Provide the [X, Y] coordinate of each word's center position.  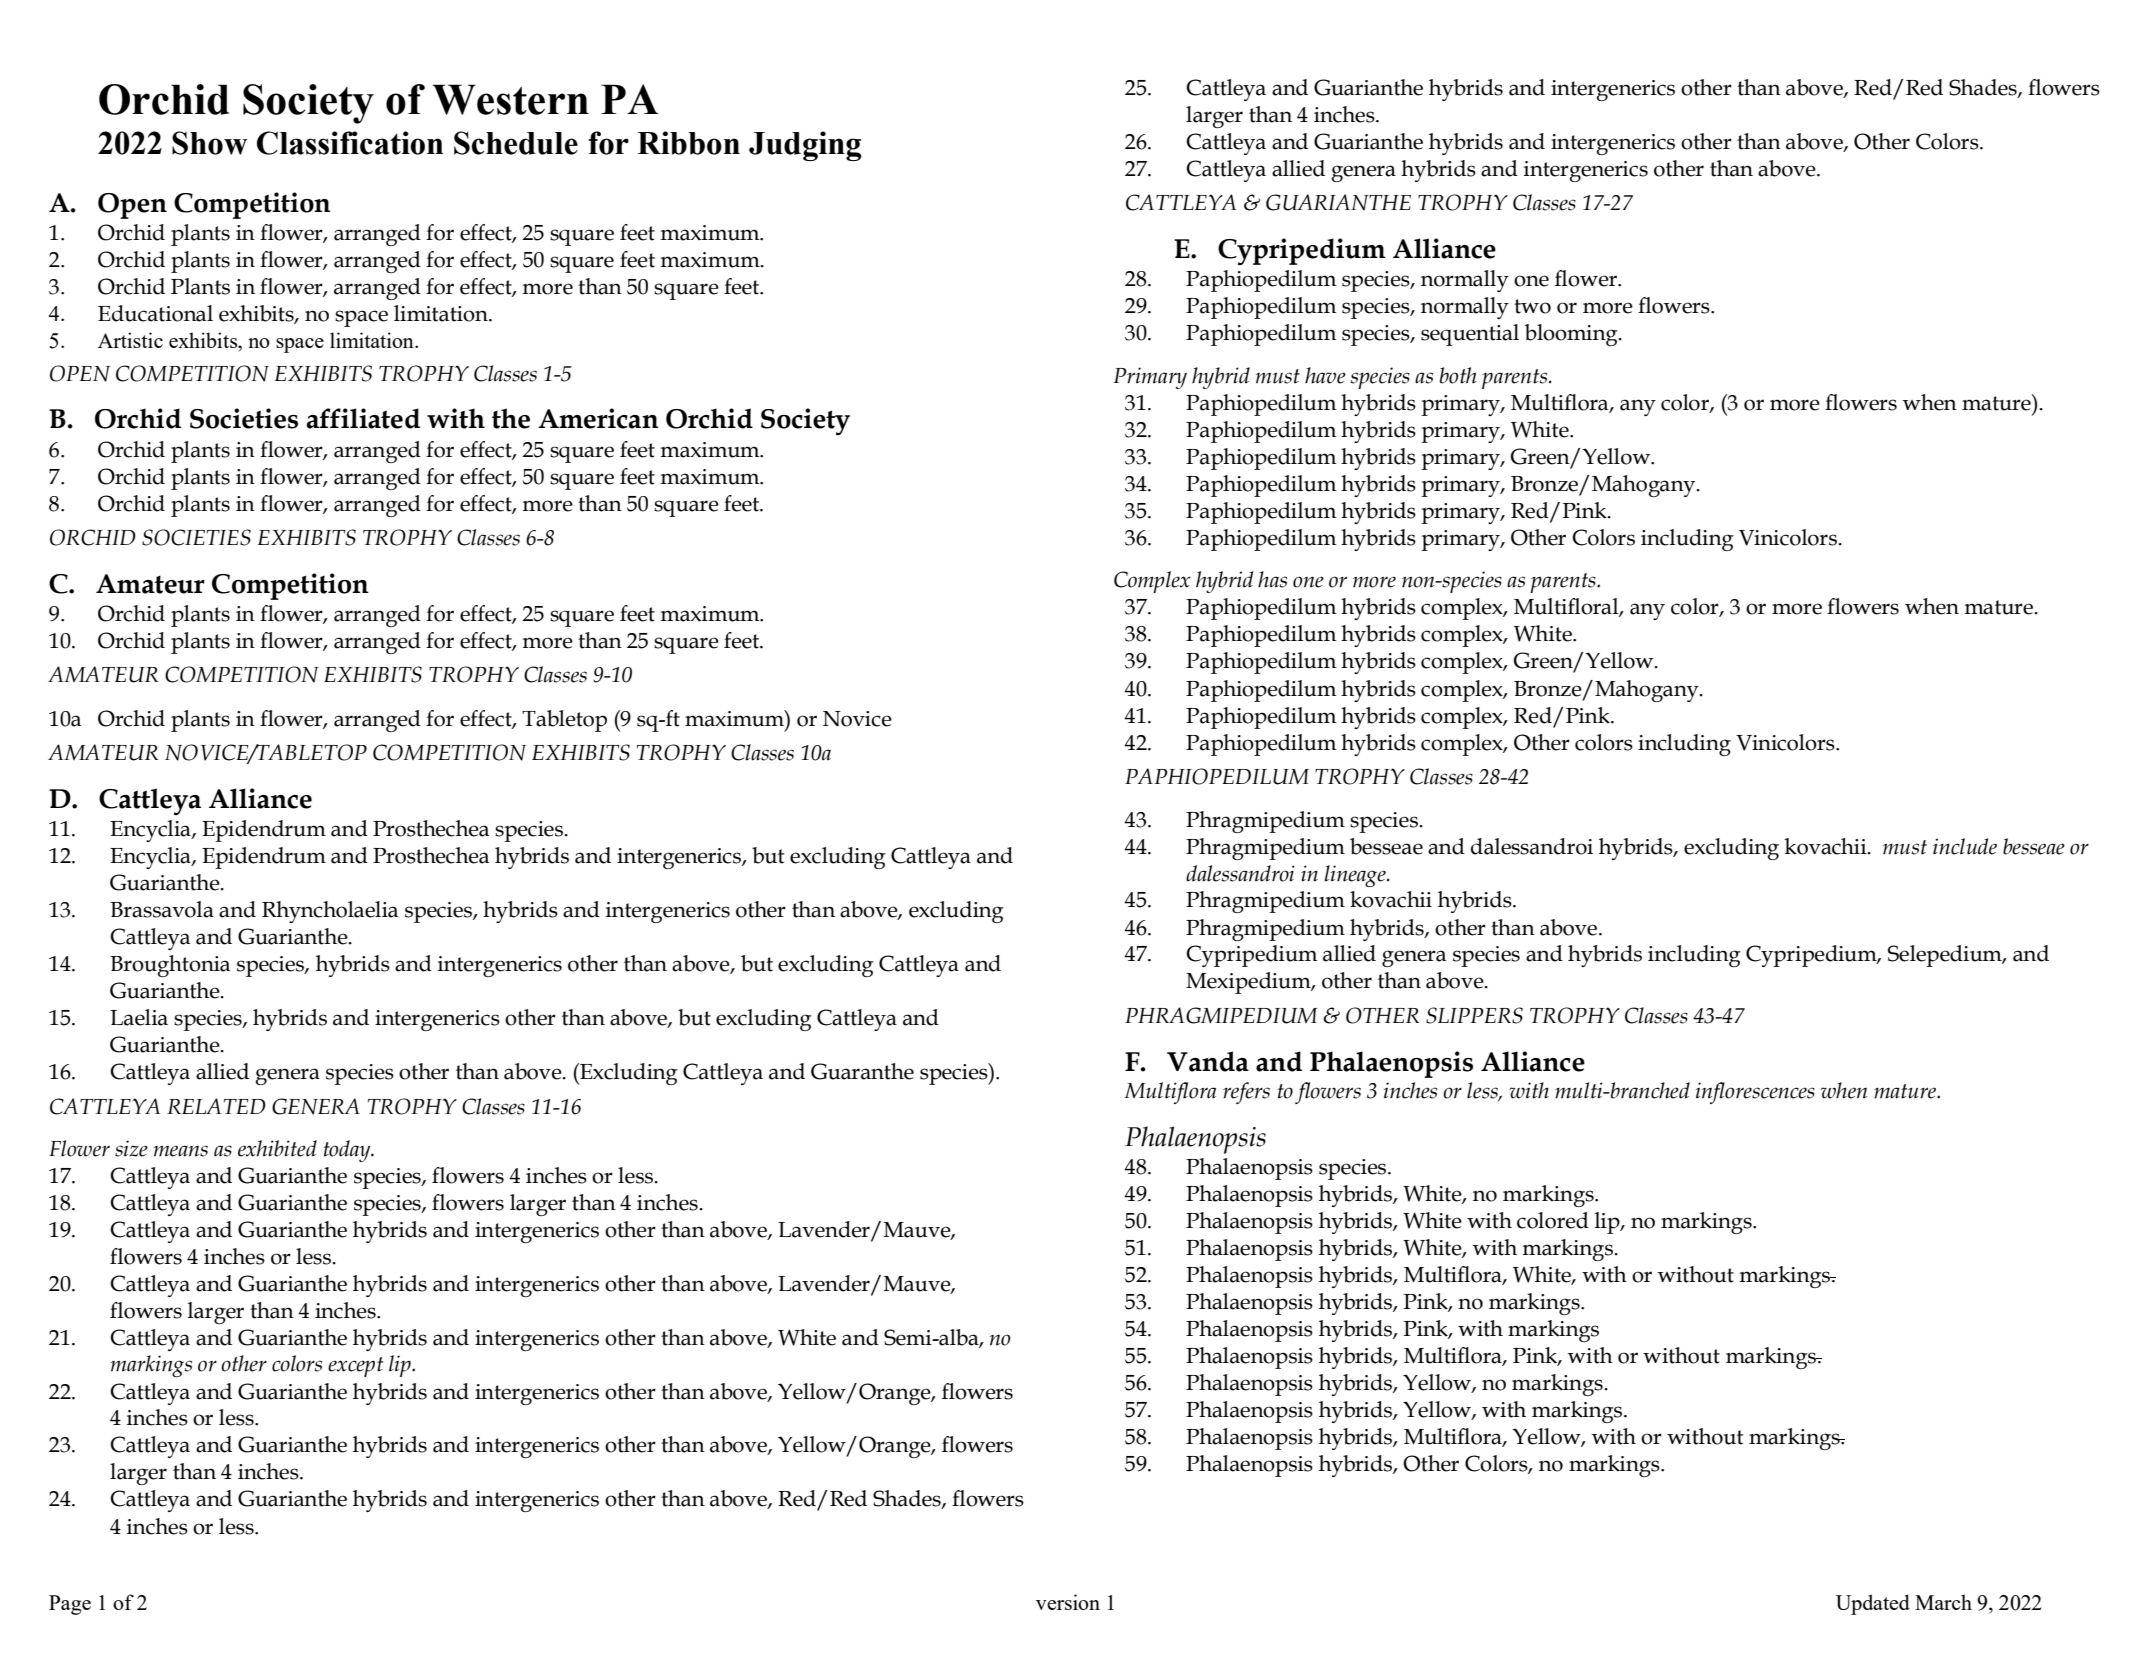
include [1965, 846]
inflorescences [1755, 1093]
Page [70, 1605]
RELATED [216, 1106]
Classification [350, 143]
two [1532, 306]
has [1272, 579]
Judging [805, 146]
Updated [1873, 1604]
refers [1246, 1093]
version [1068, 1602]
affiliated [363, 418]
